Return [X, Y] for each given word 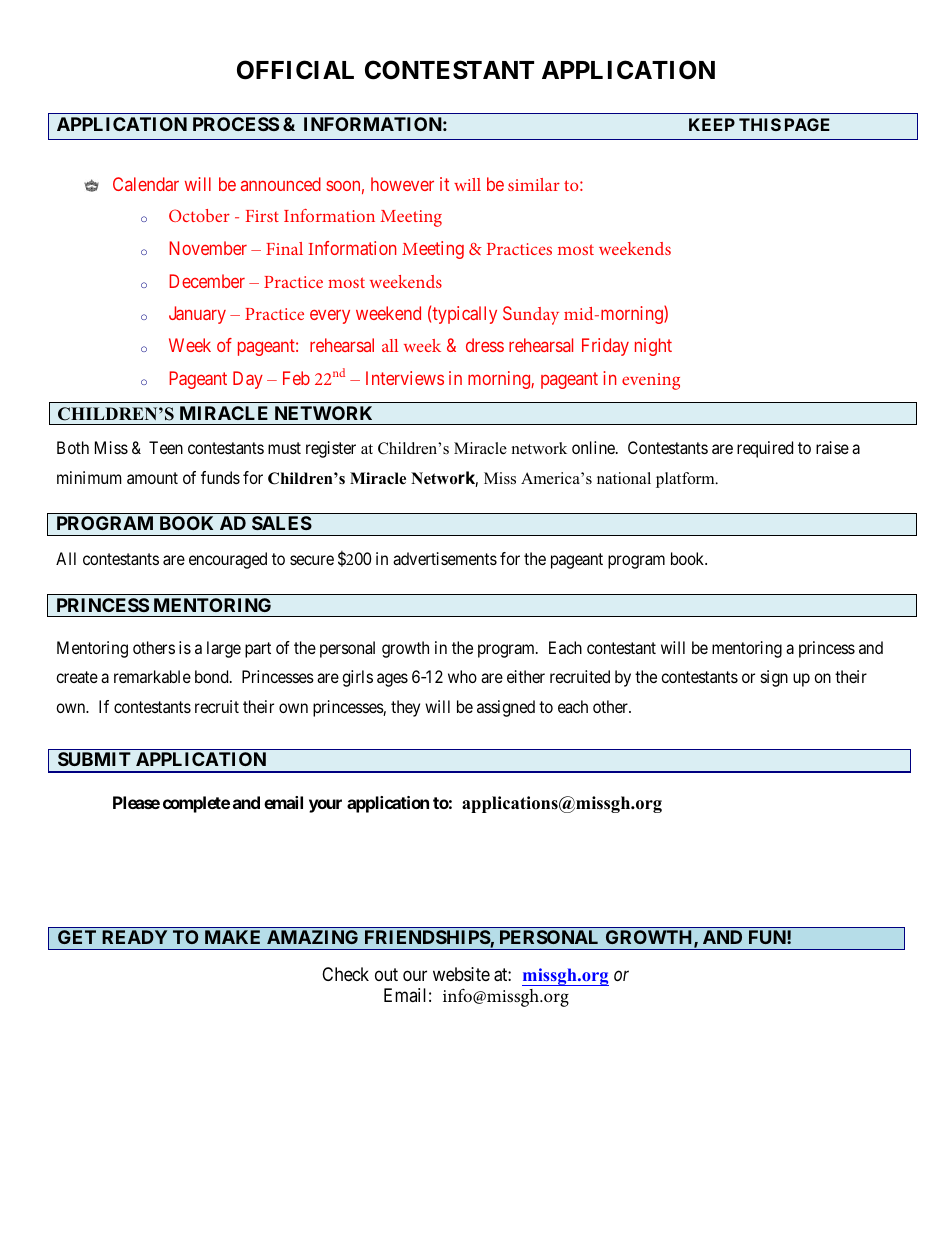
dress [485, 345]
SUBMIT [94, 759]
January [197, 315]
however [402, 184]
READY [134, 937]
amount [152, 478]
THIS [760, 124]
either [526, 676]
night [653, 347]
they [405, 708]
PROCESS [236, 124]
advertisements [445, 558]
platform [686, 480]
